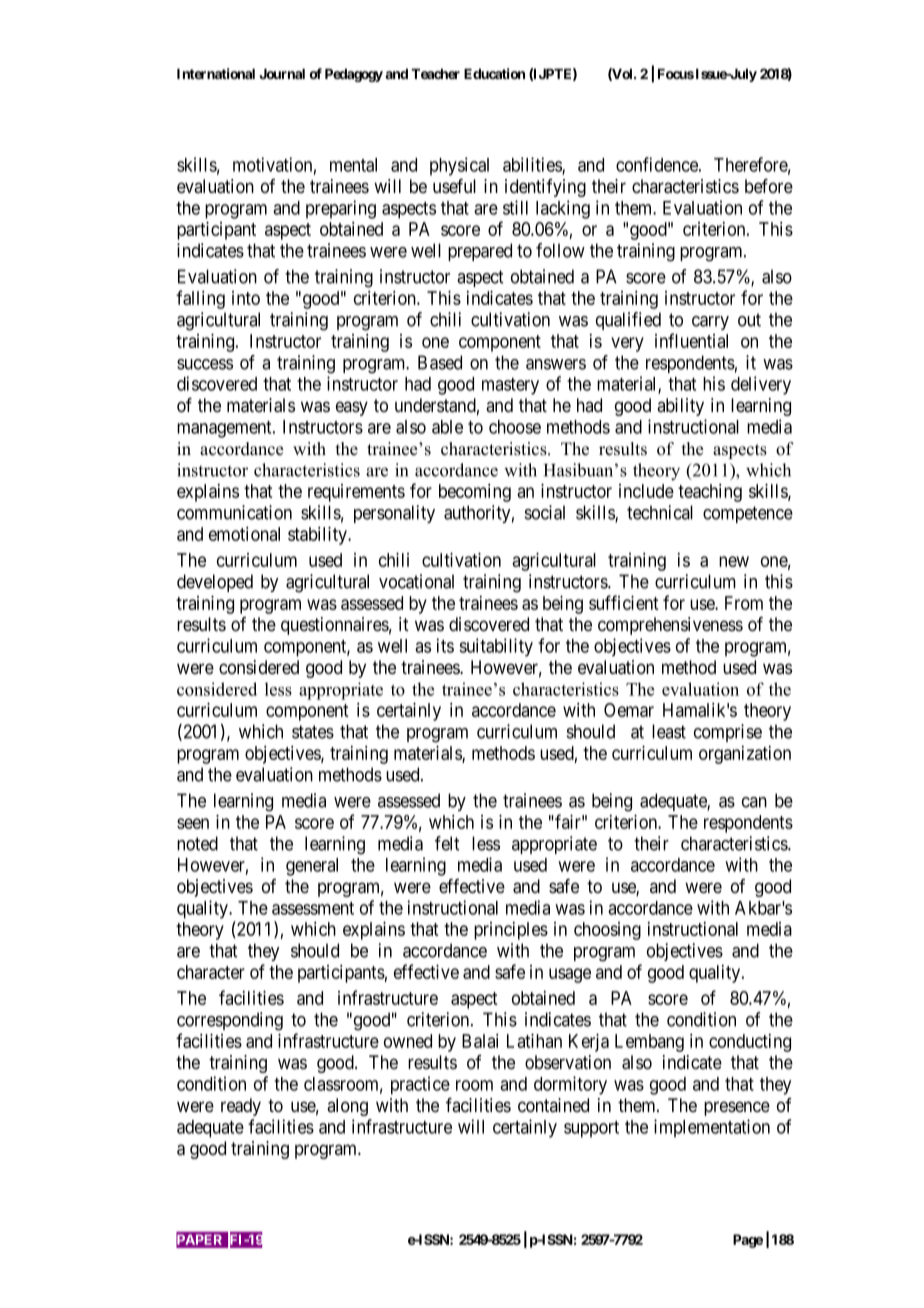 The image size is (924, 1308). Describe the element at coordinates (244, 534) in the image. I see `emotional` at that location.
